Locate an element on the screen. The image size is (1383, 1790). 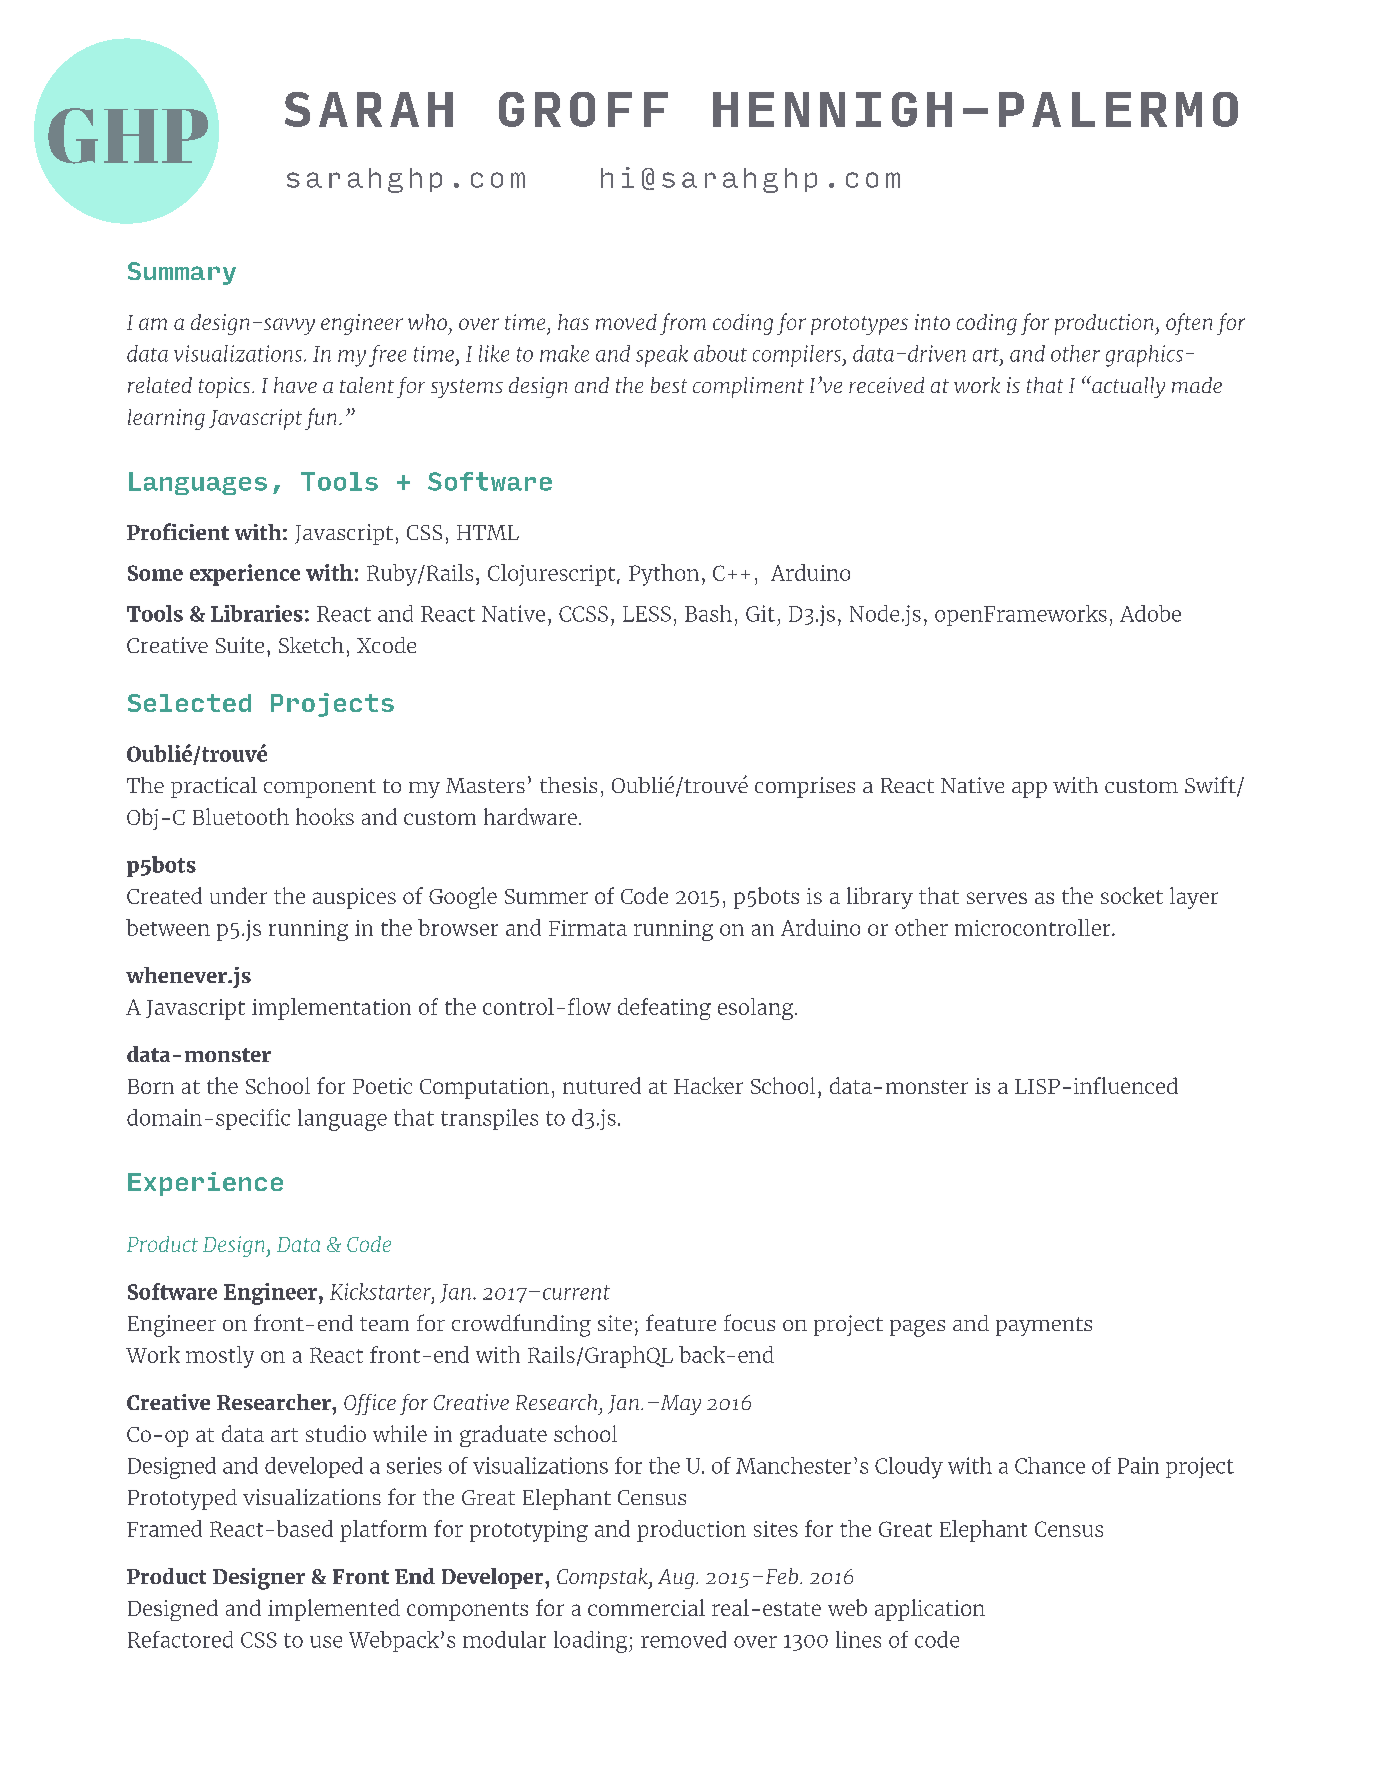
Kickstarter is located at coordinates (381, 1292).
